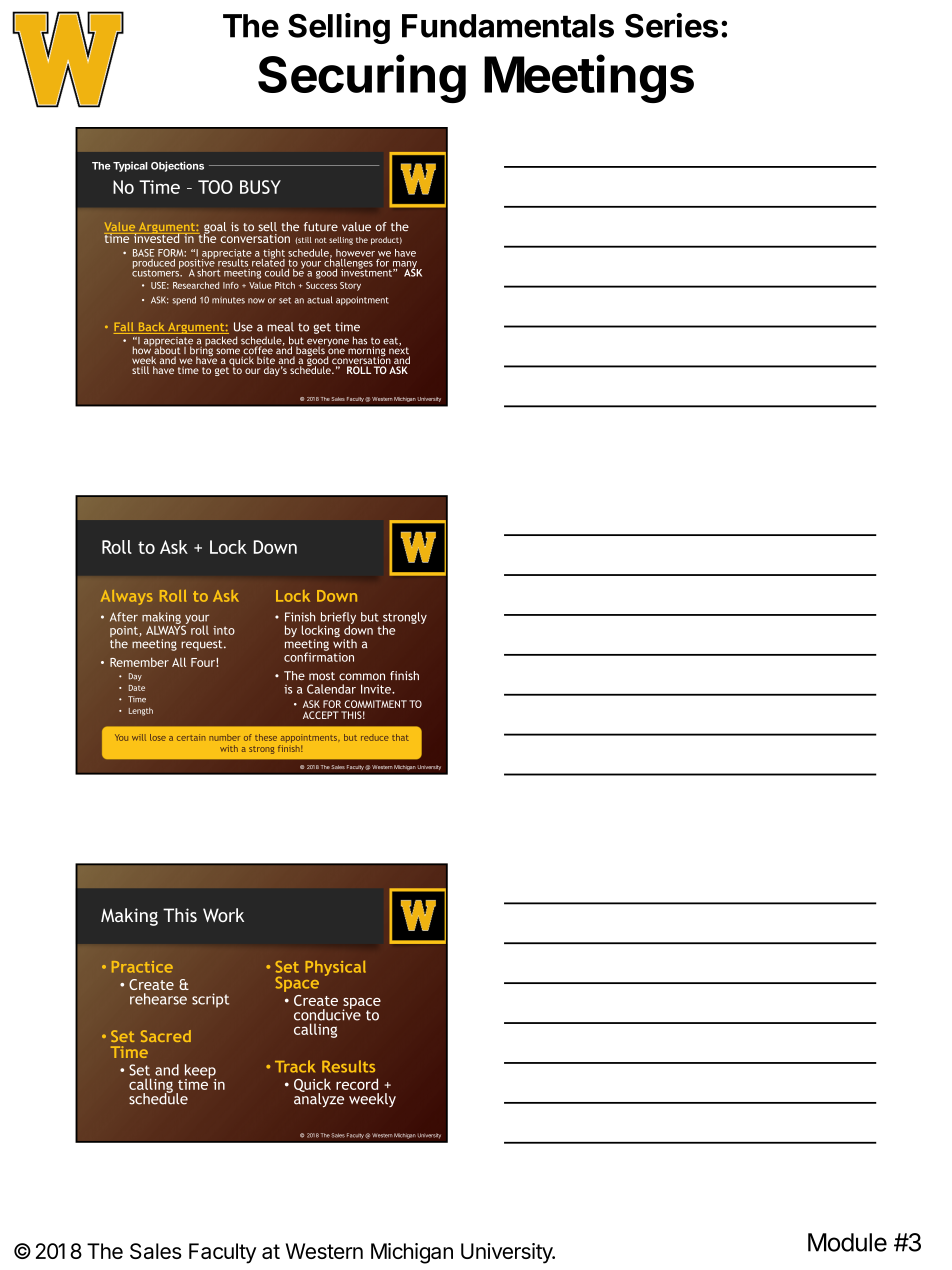 This screenshot has height=1270, width=952. I want to click on Work, so click(223, 915).
